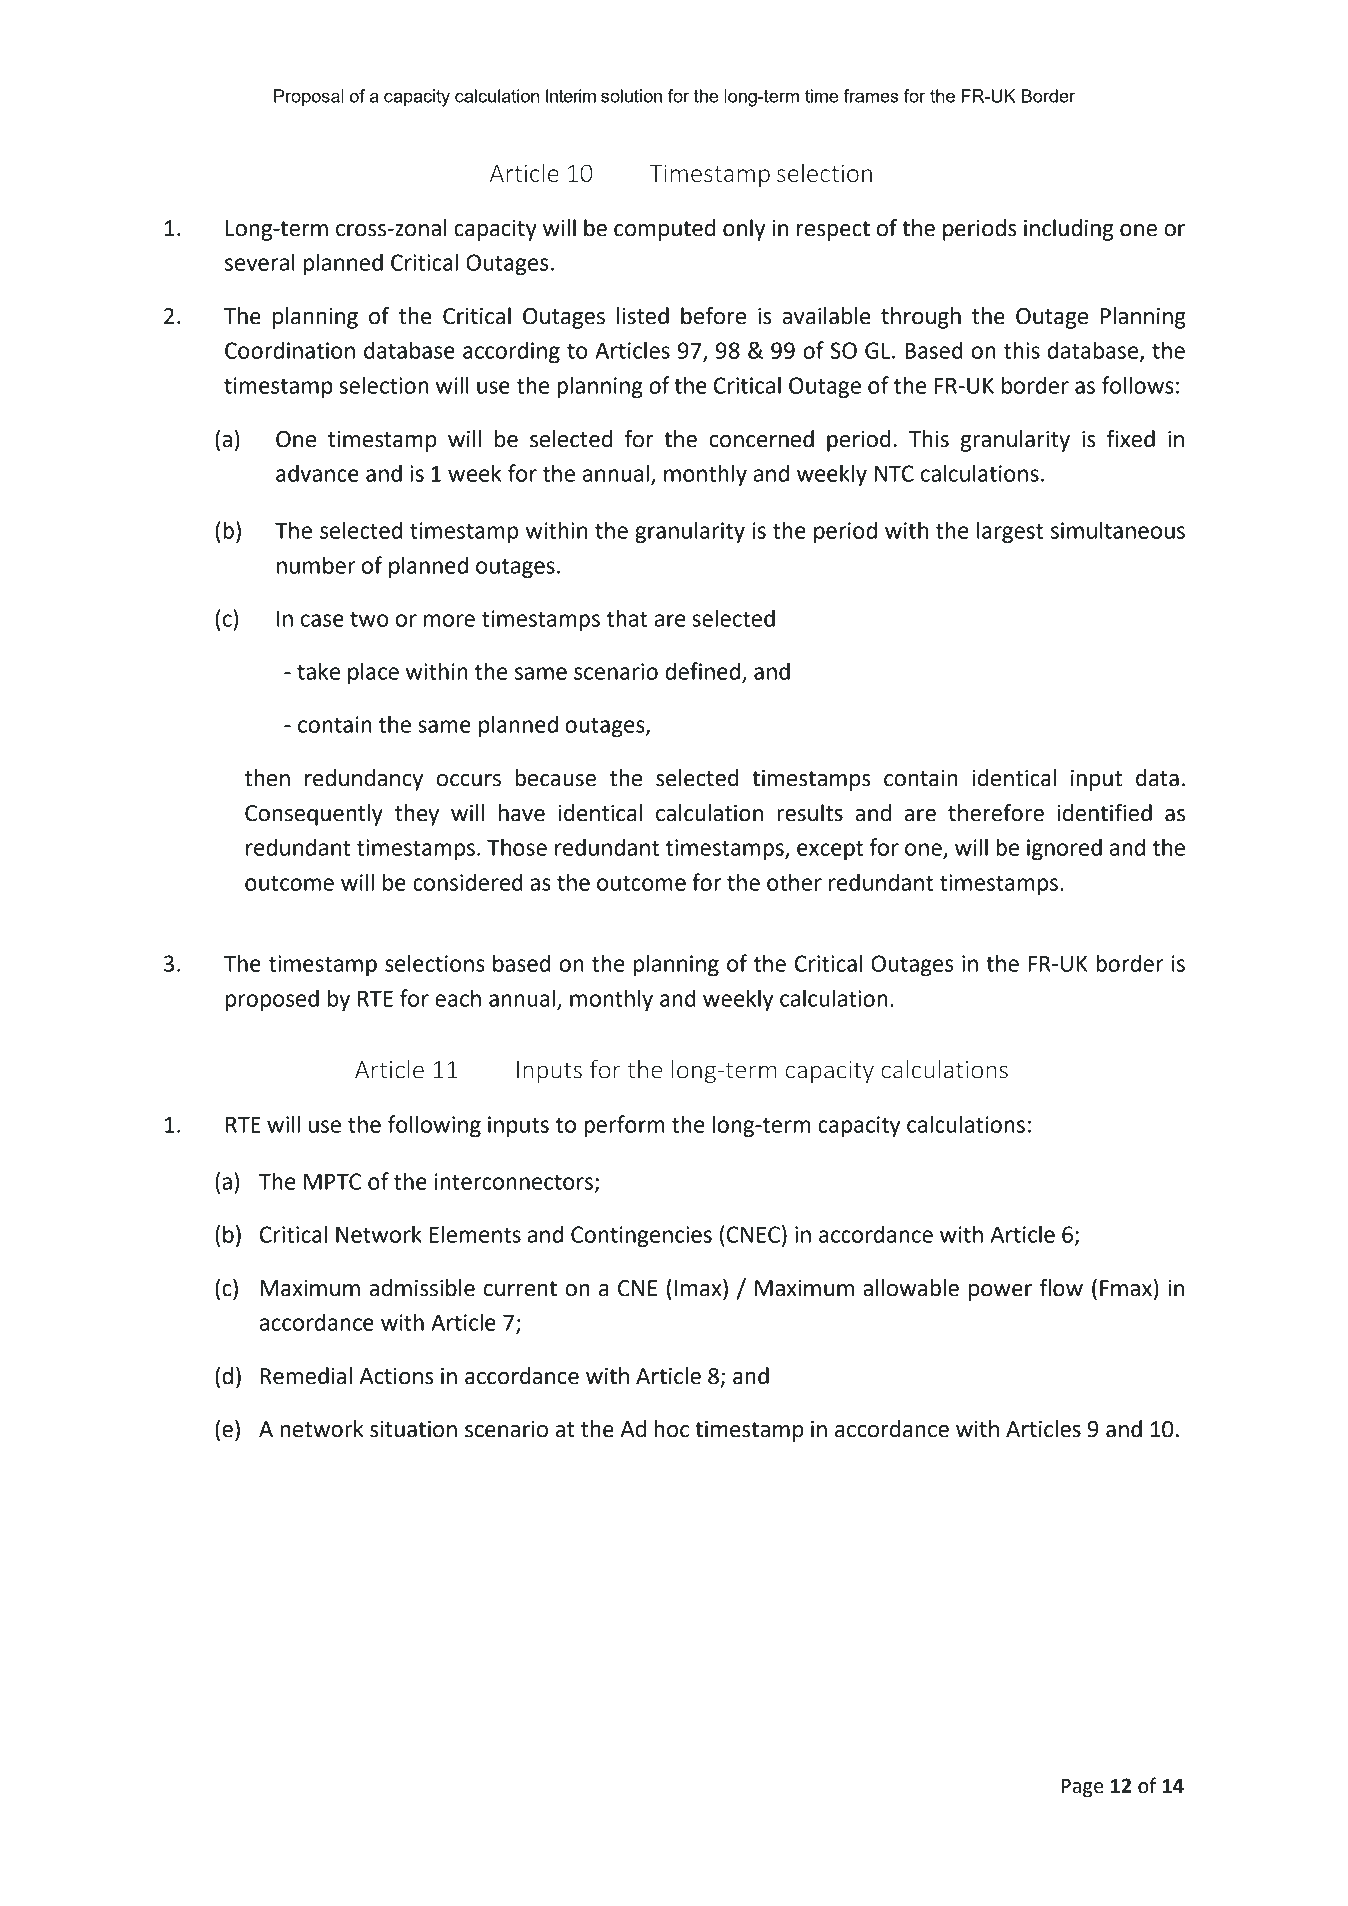  Describe the element at coordinates (397, 1376) in the document. I see `Actions` at that location.
